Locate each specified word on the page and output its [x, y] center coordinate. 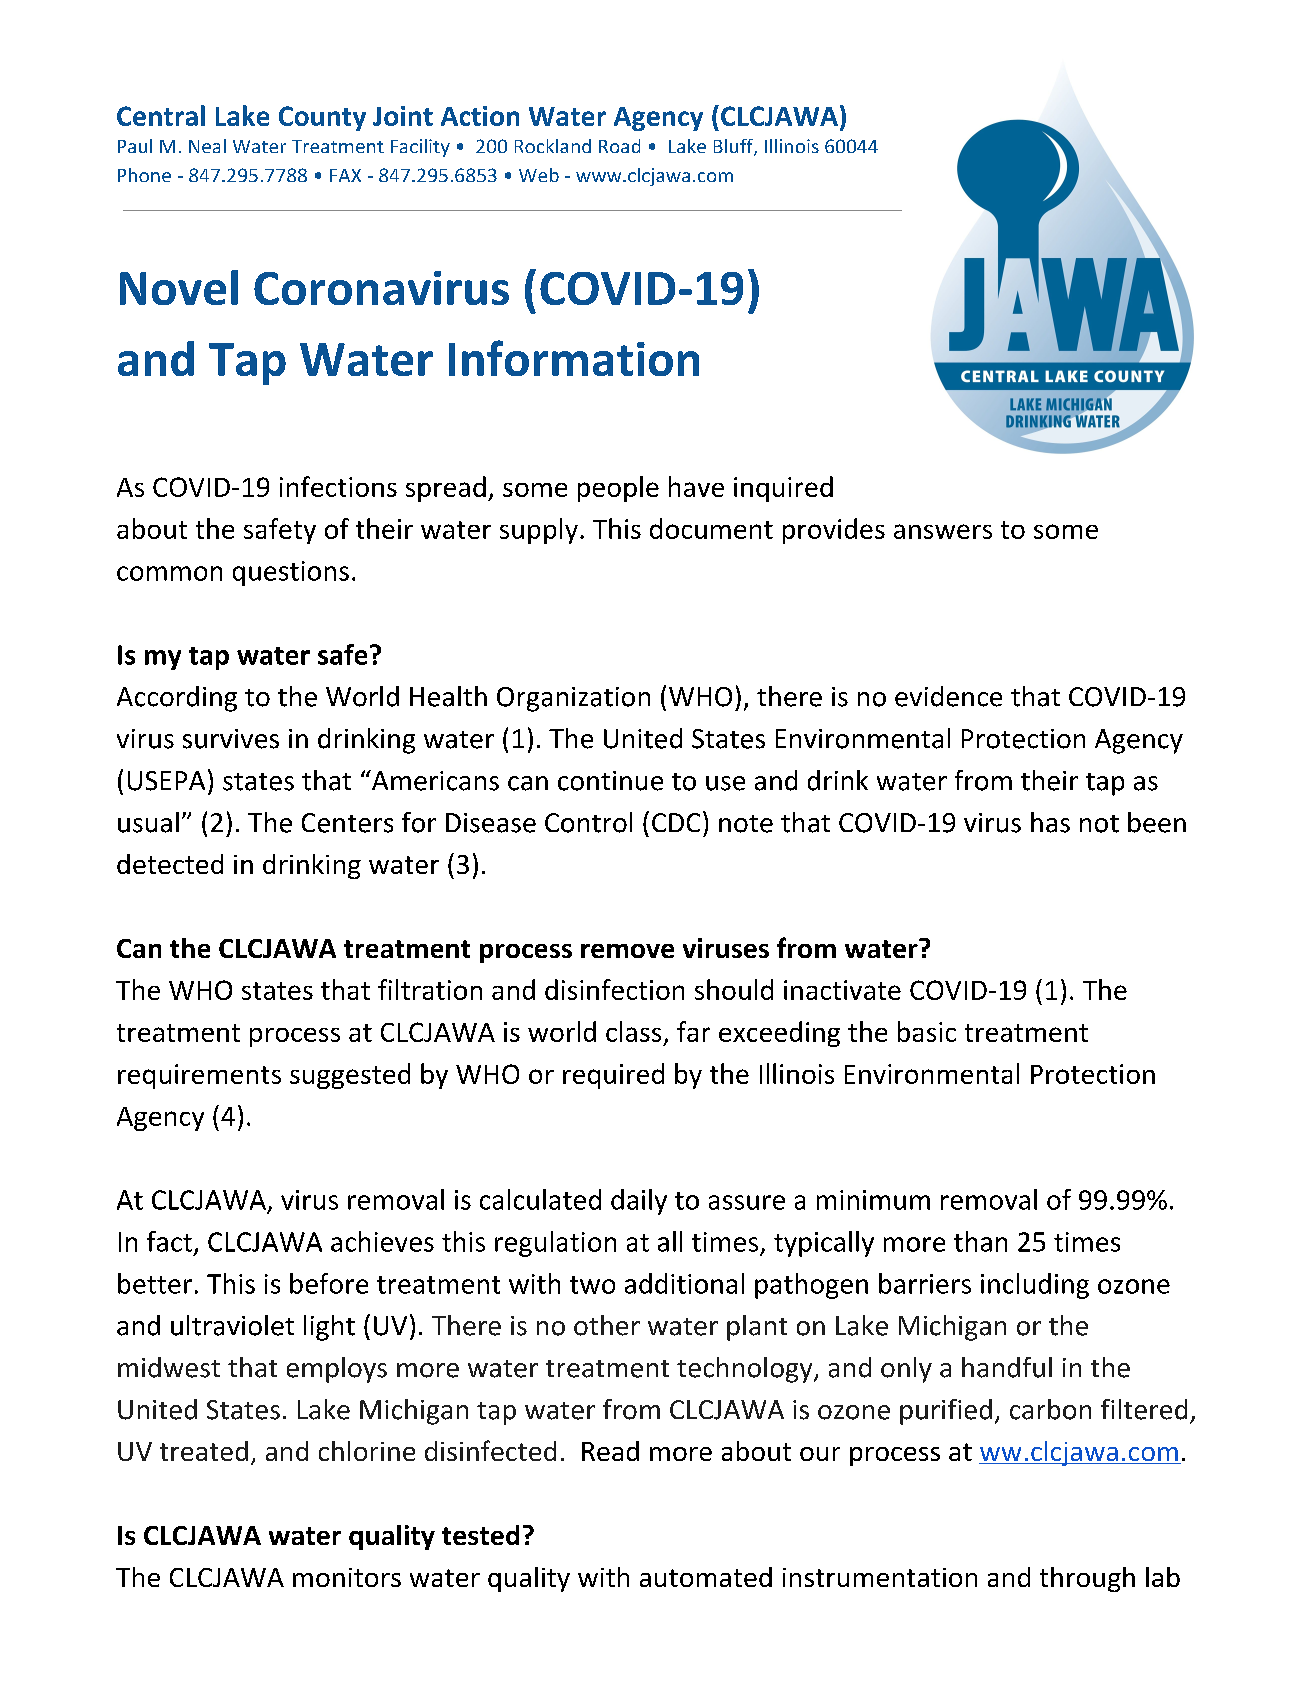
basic [927, 1031]
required [613, 1076]
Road [619, 146]
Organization [573, 699]
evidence [948, 696]
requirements [199, 1076]
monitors [347, 1577]
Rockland [553, 146]
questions [291, 573]
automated [706, 1577]
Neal [207, 146]
